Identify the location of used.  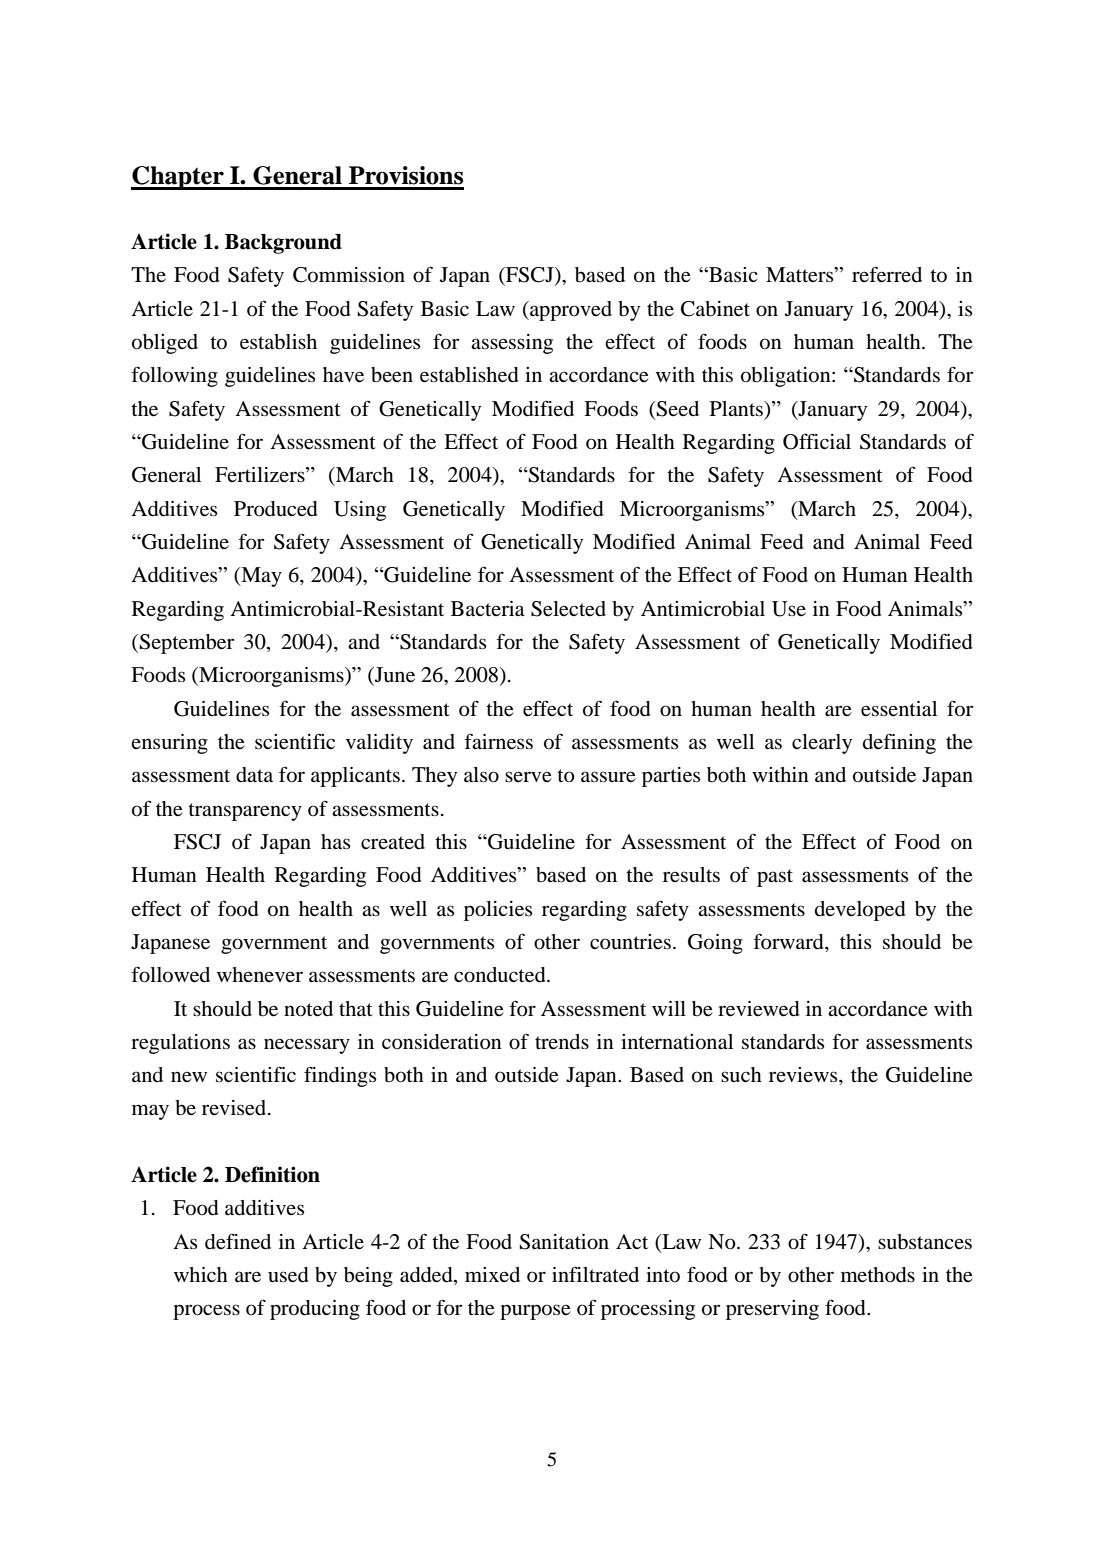
(288, 1275).
